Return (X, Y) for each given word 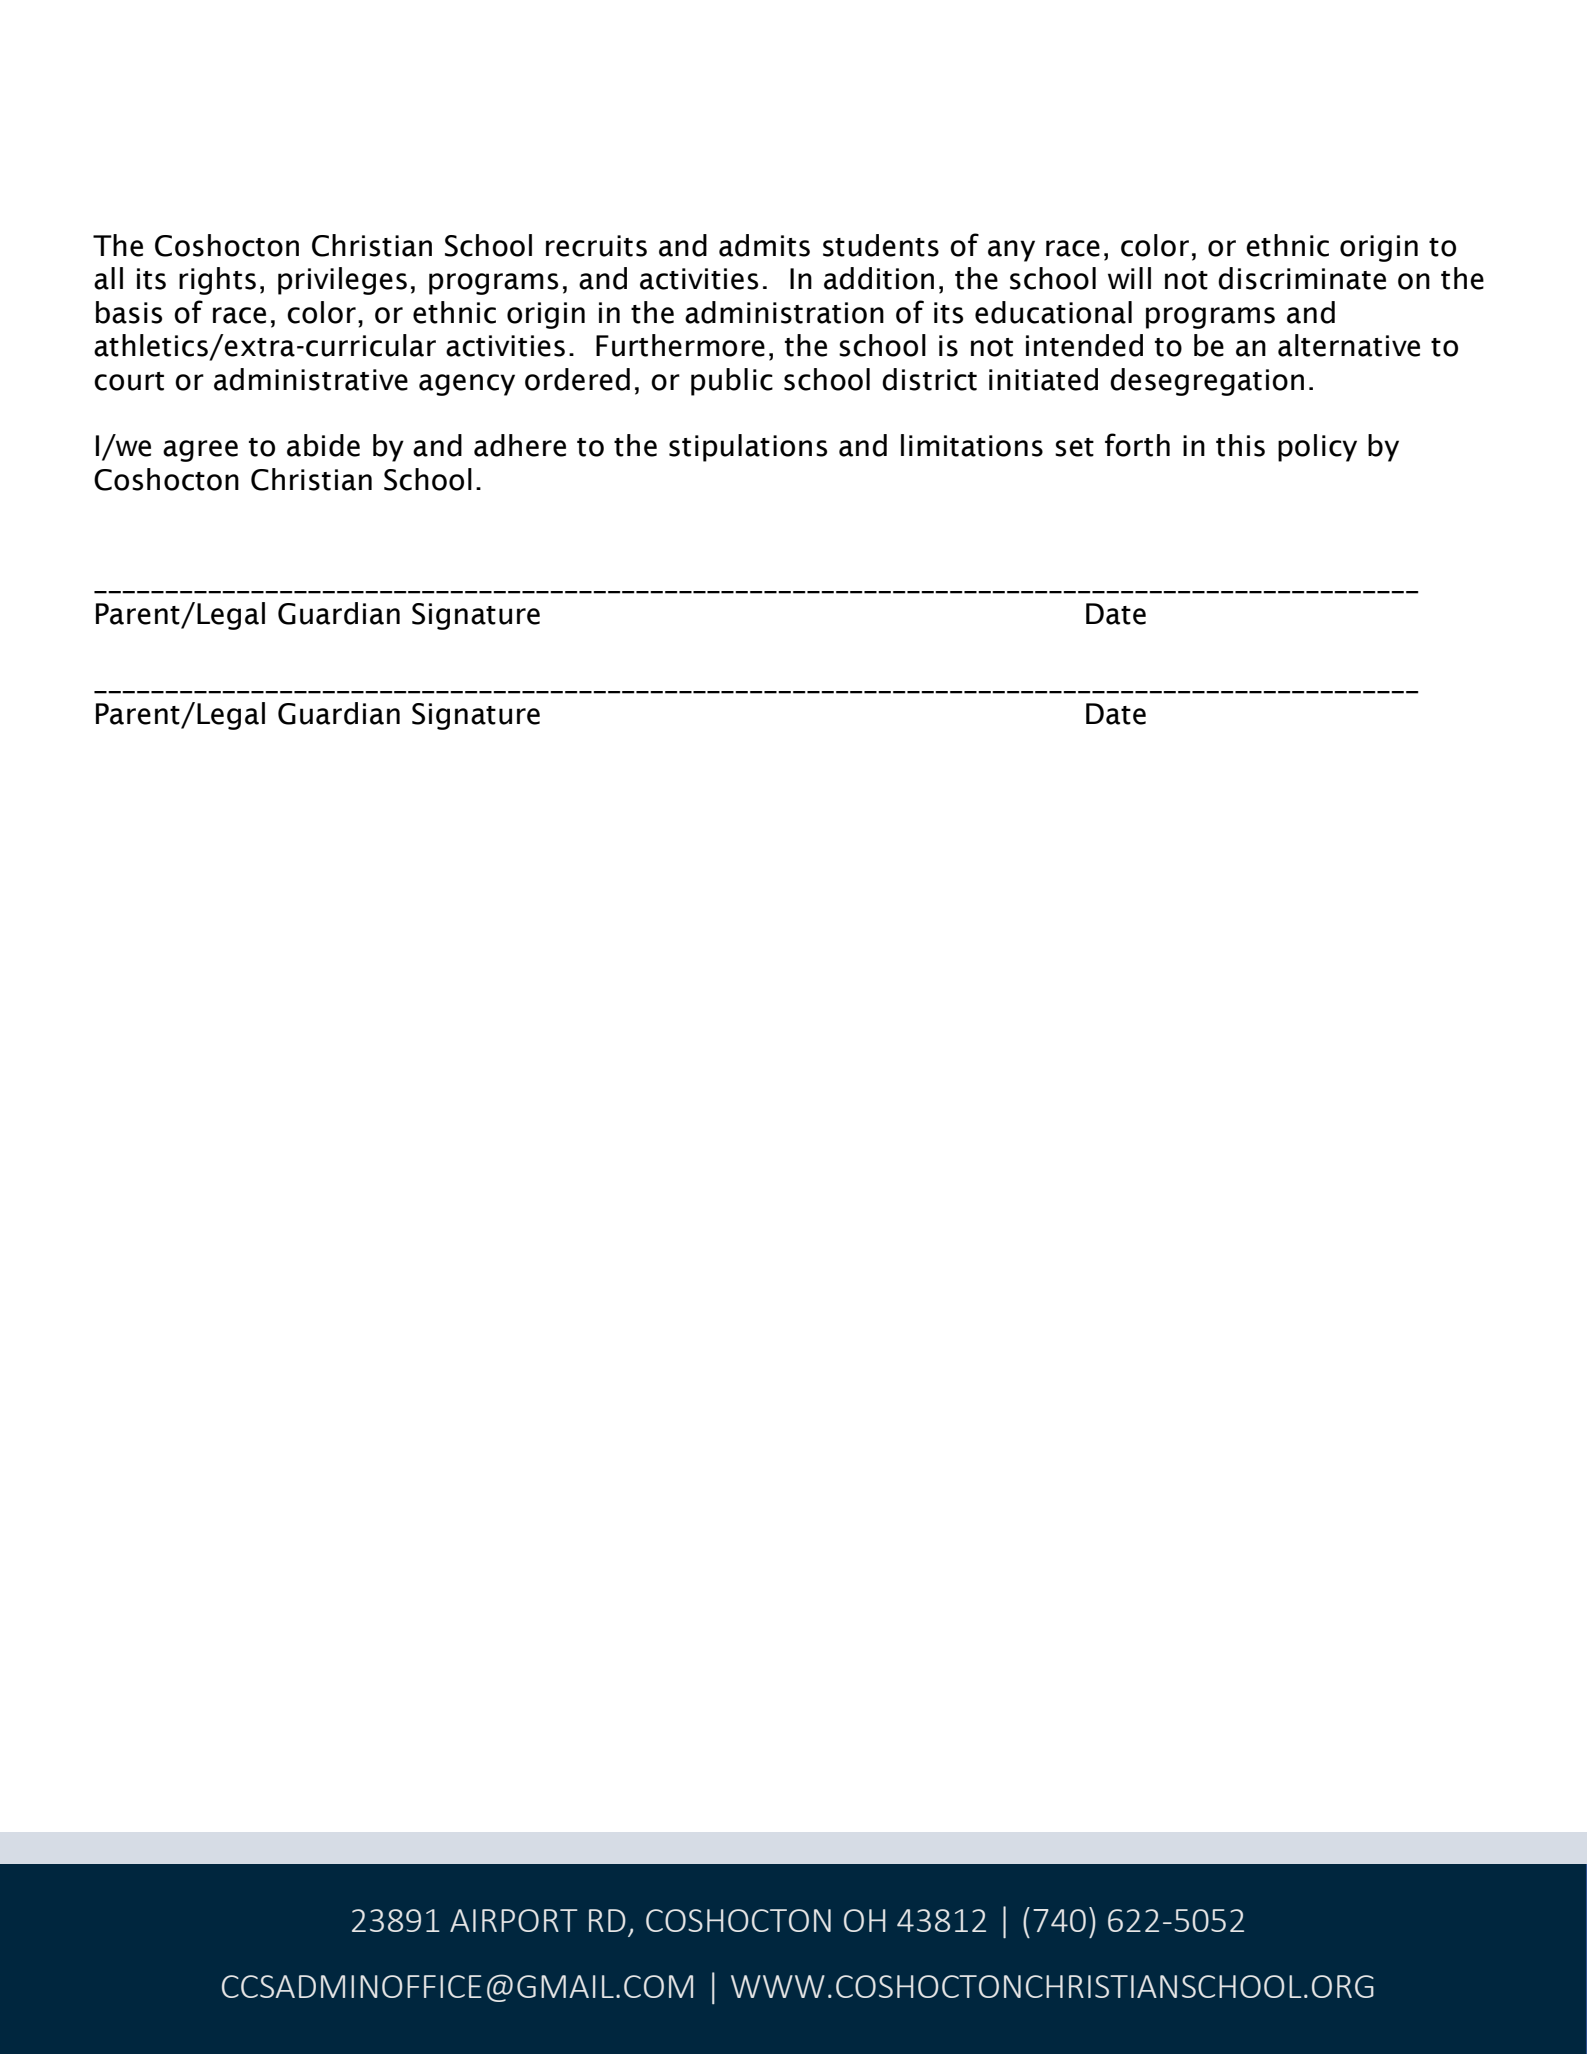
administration (784, 312)
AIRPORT (514, 1920)
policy (1317, 448)
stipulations (748, 448)
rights (217, 281)
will (1129, 278)
